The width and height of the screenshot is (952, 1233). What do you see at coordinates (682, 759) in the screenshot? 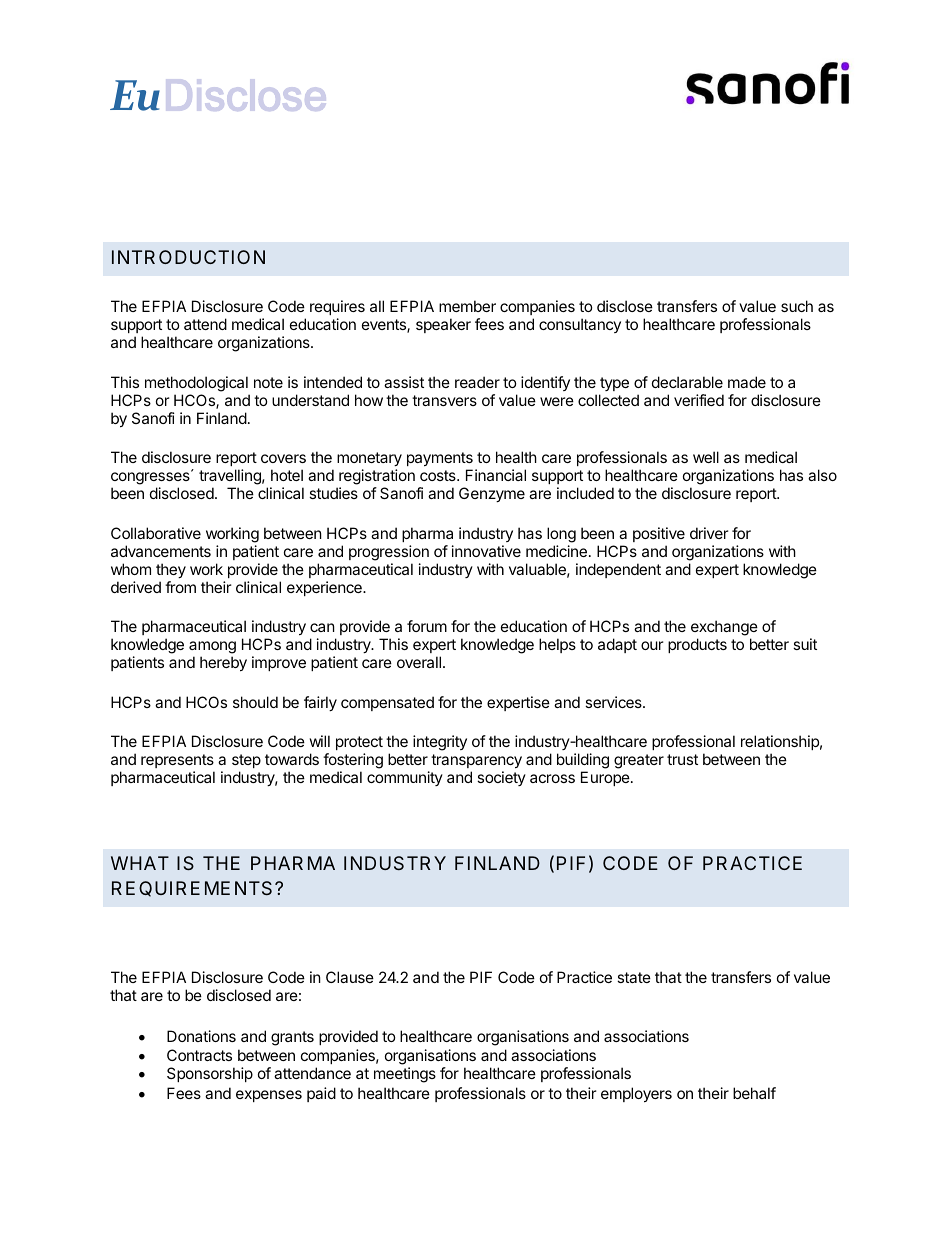
I see `trust` at bounding box center [682, 759].
